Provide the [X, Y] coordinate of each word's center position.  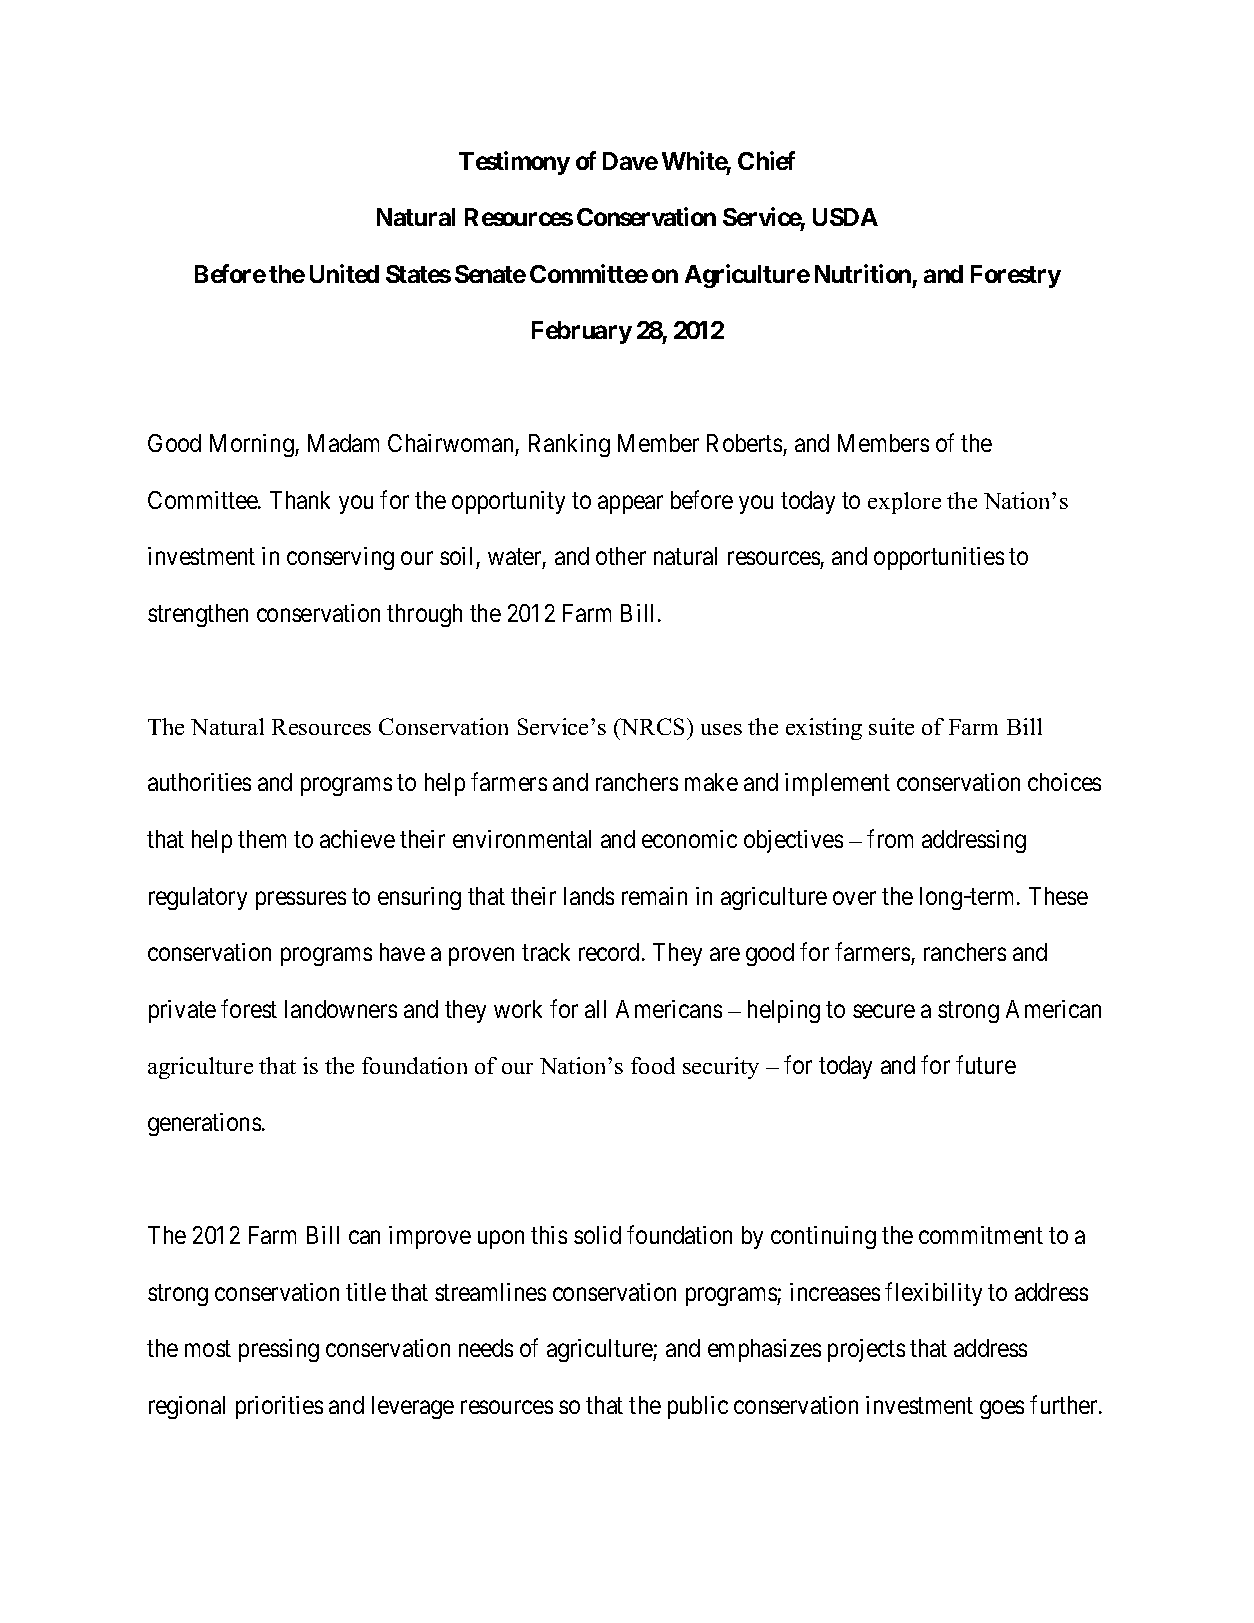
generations [204, 1124]
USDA [845, 217]
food [653, 1065]
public [698, 1407]
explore [904, 503]
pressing [279, 1350]
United [344, 273]
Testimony [514, 163]
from [890, 838]
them [262, 839]
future [986, 1065]
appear [630, 504]
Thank [300, 500]
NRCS [651, 726]
